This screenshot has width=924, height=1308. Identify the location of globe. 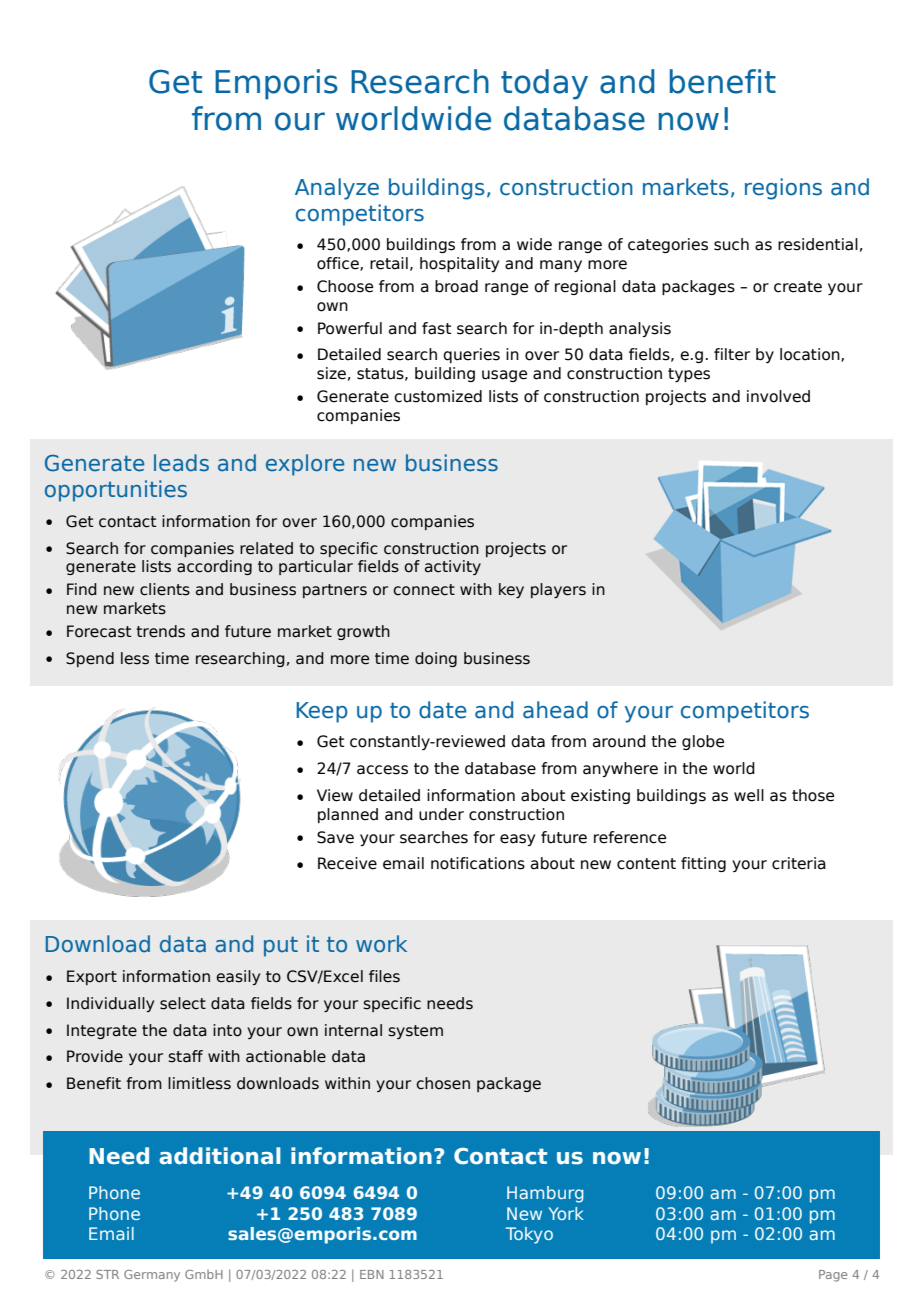
(703, 742).
